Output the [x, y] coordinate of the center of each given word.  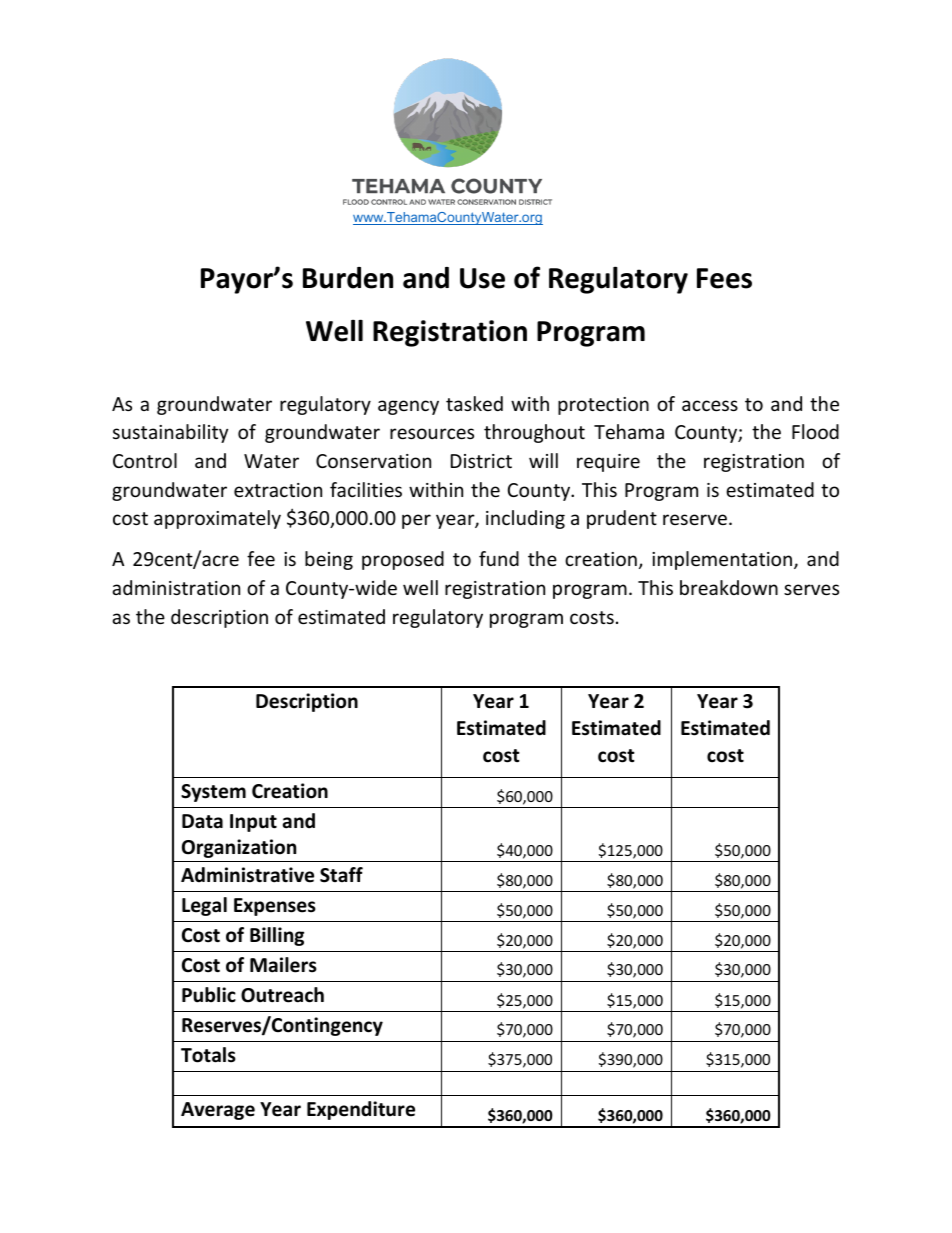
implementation [722, 560]
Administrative [247, 875]
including [525, 519]
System [213, 793]
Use [482, 278]
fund [499, 558]
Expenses [275, 907]
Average [218, 1111]
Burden [348, 278]
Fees [724, 278]
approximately [217, 519]
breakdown [729, 587]
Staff [341, 875]
